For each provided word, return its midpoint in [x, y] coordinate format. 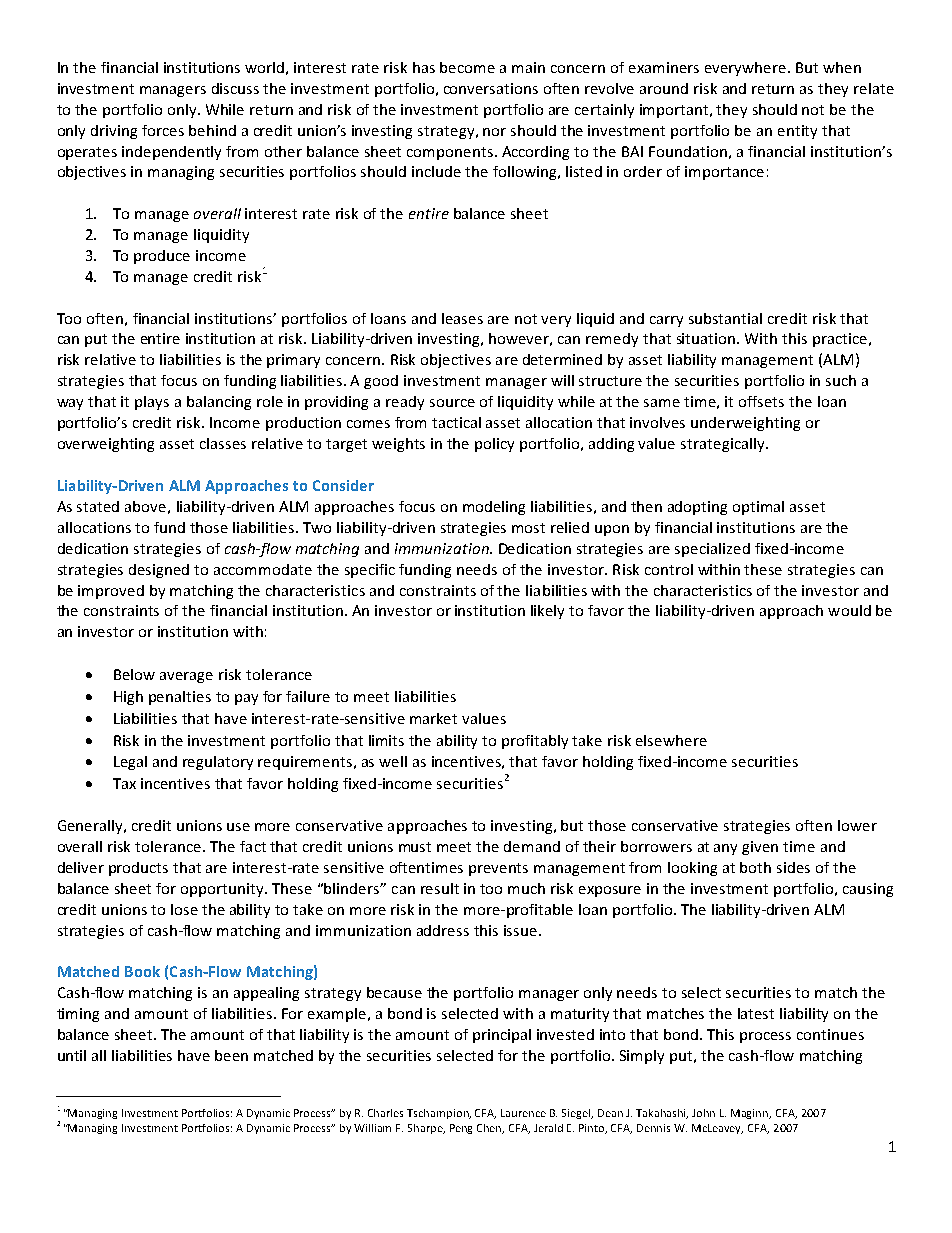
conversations [491, 88]
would [849, 610]
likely [547, 612]
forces [163, 130]
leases [462, 318]
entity [797, 132]
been [231, 1055]
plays [152, 403]
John [703, 1113]
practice [840, 340]
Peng [461, 1129]
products [138, 869]
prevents [498, 869]
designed [159, 571]
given [760, 848]
